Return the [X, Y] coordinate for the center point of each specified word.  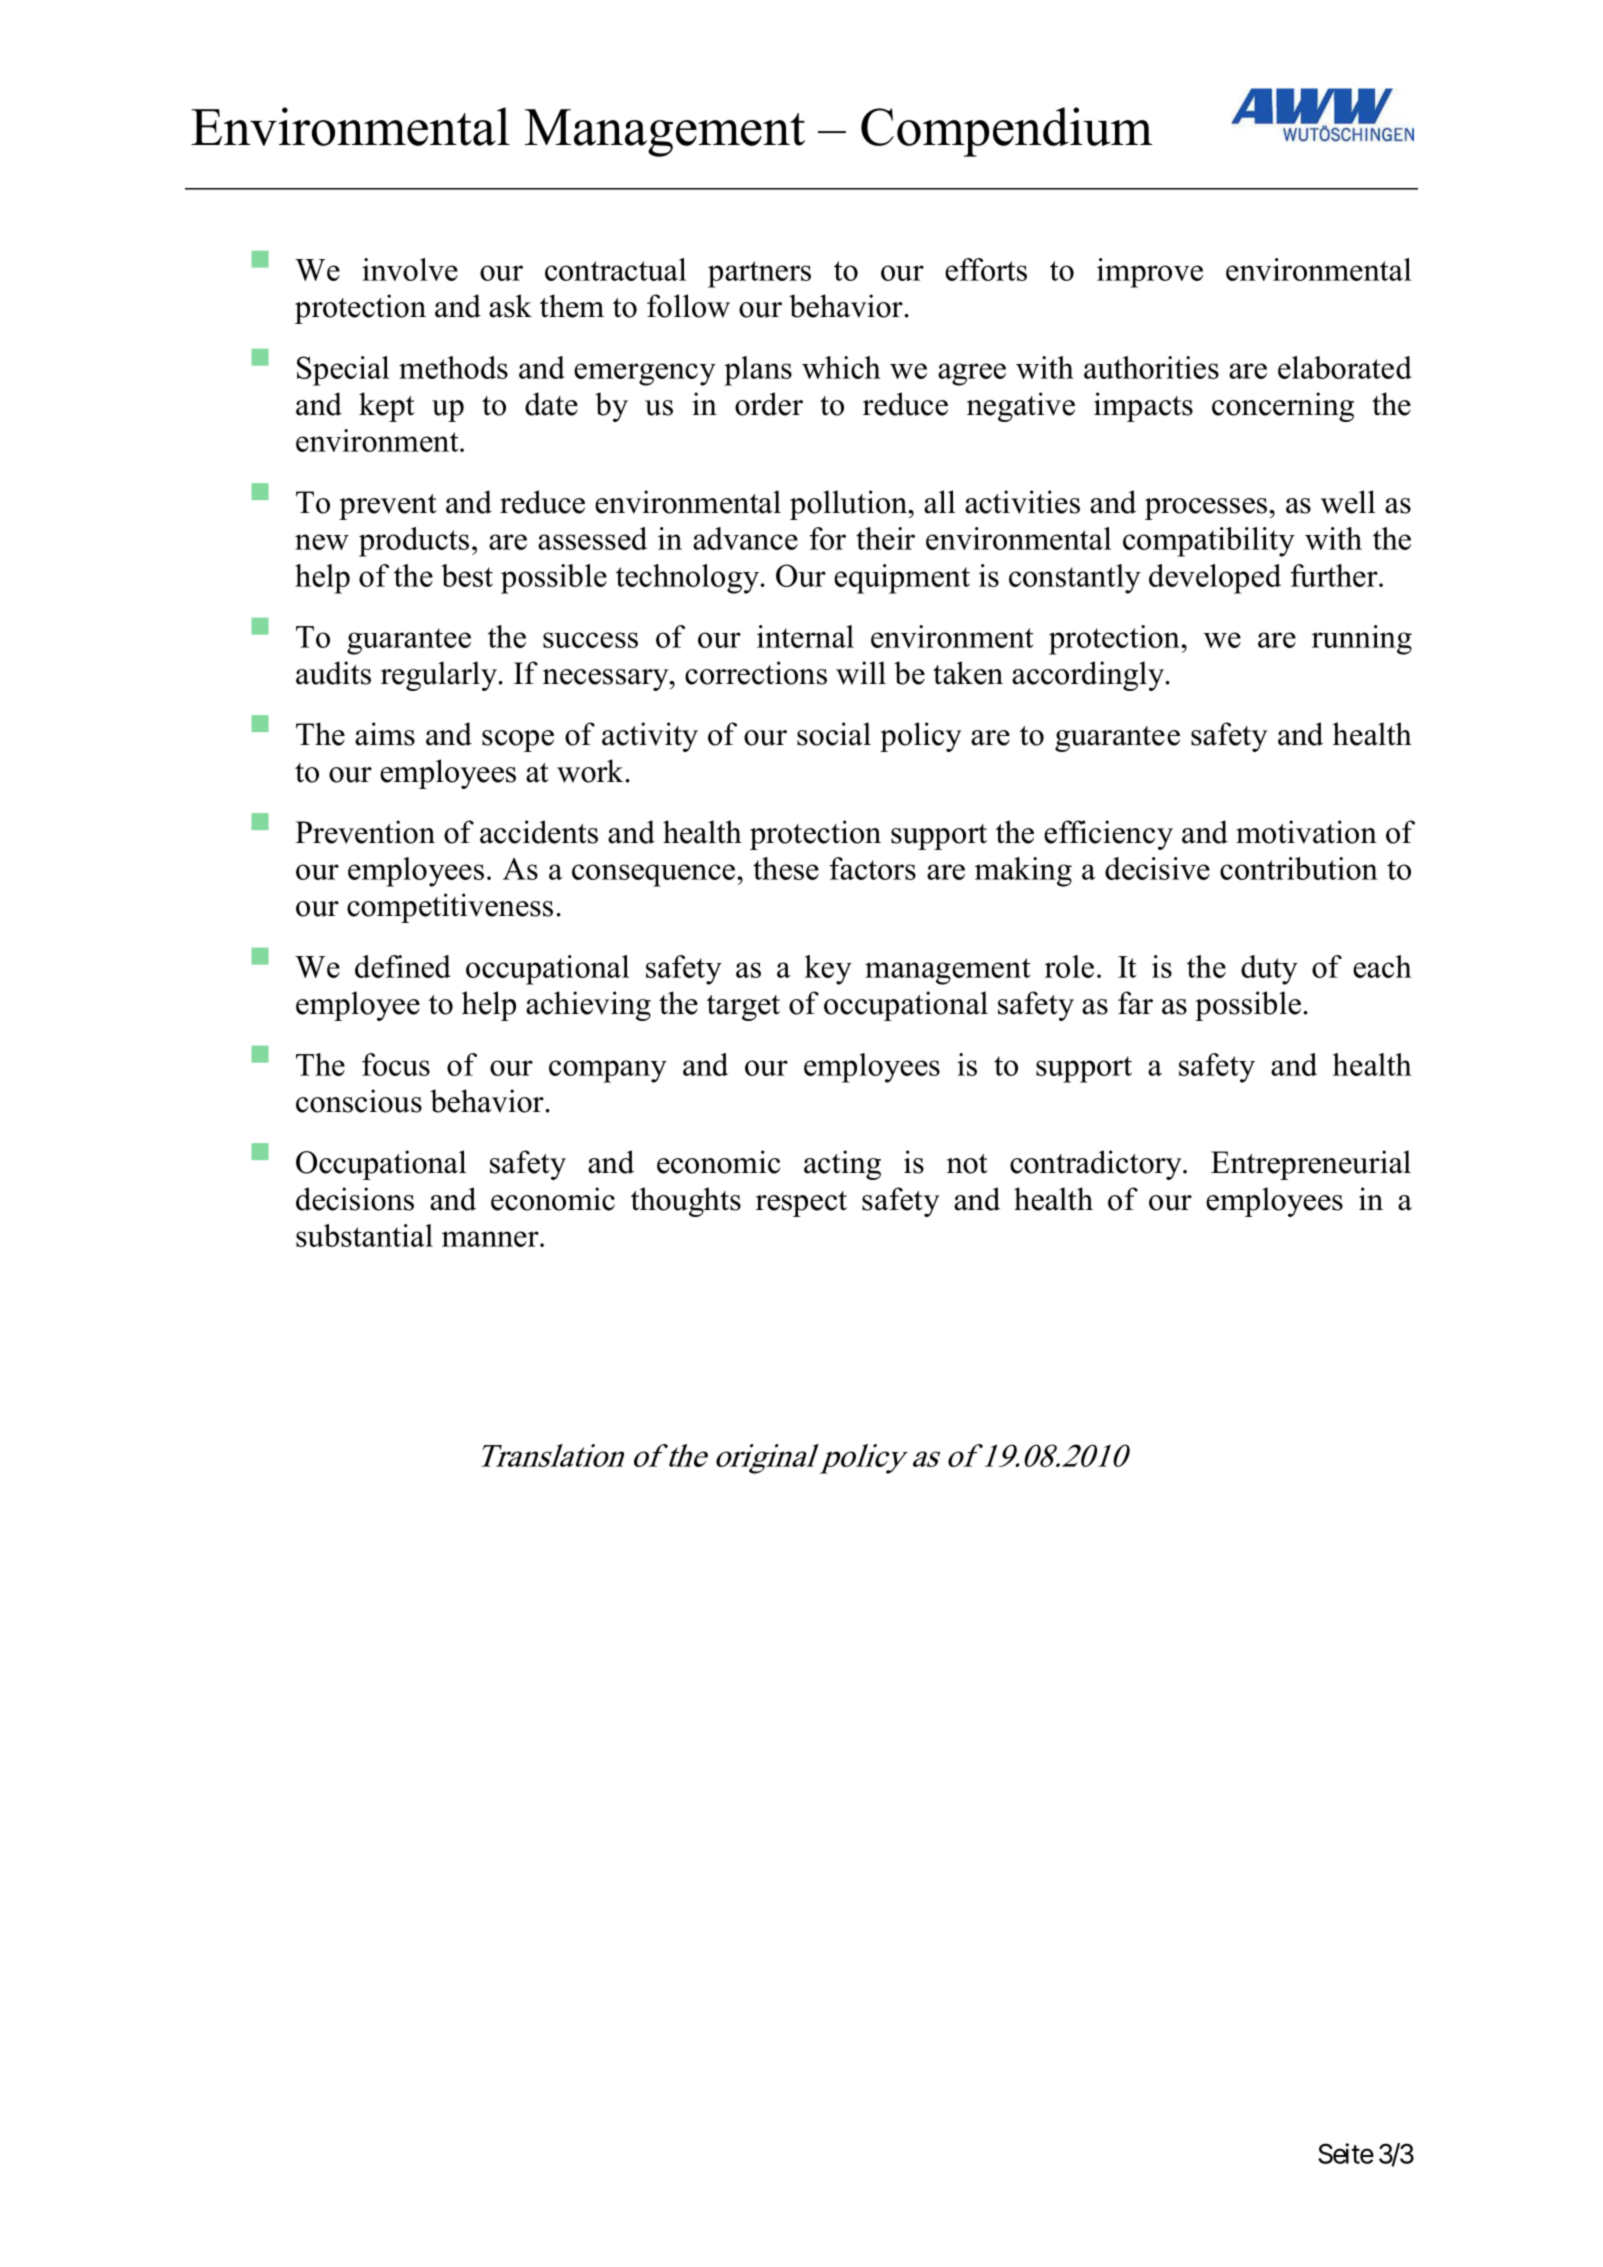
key [828, 970]
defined [403, 966]
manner [491, 1239]
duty [1269, 970]
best [467, 575]
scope [518, 741]
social [834, 734]
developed [1215, 579]
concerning [1283, 407]
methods [453, 367]
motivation [1306, 832]
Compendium [1007, 132]
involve [410, 269]
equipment [902, 579]
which [841, 367]
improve [1150, 273]
